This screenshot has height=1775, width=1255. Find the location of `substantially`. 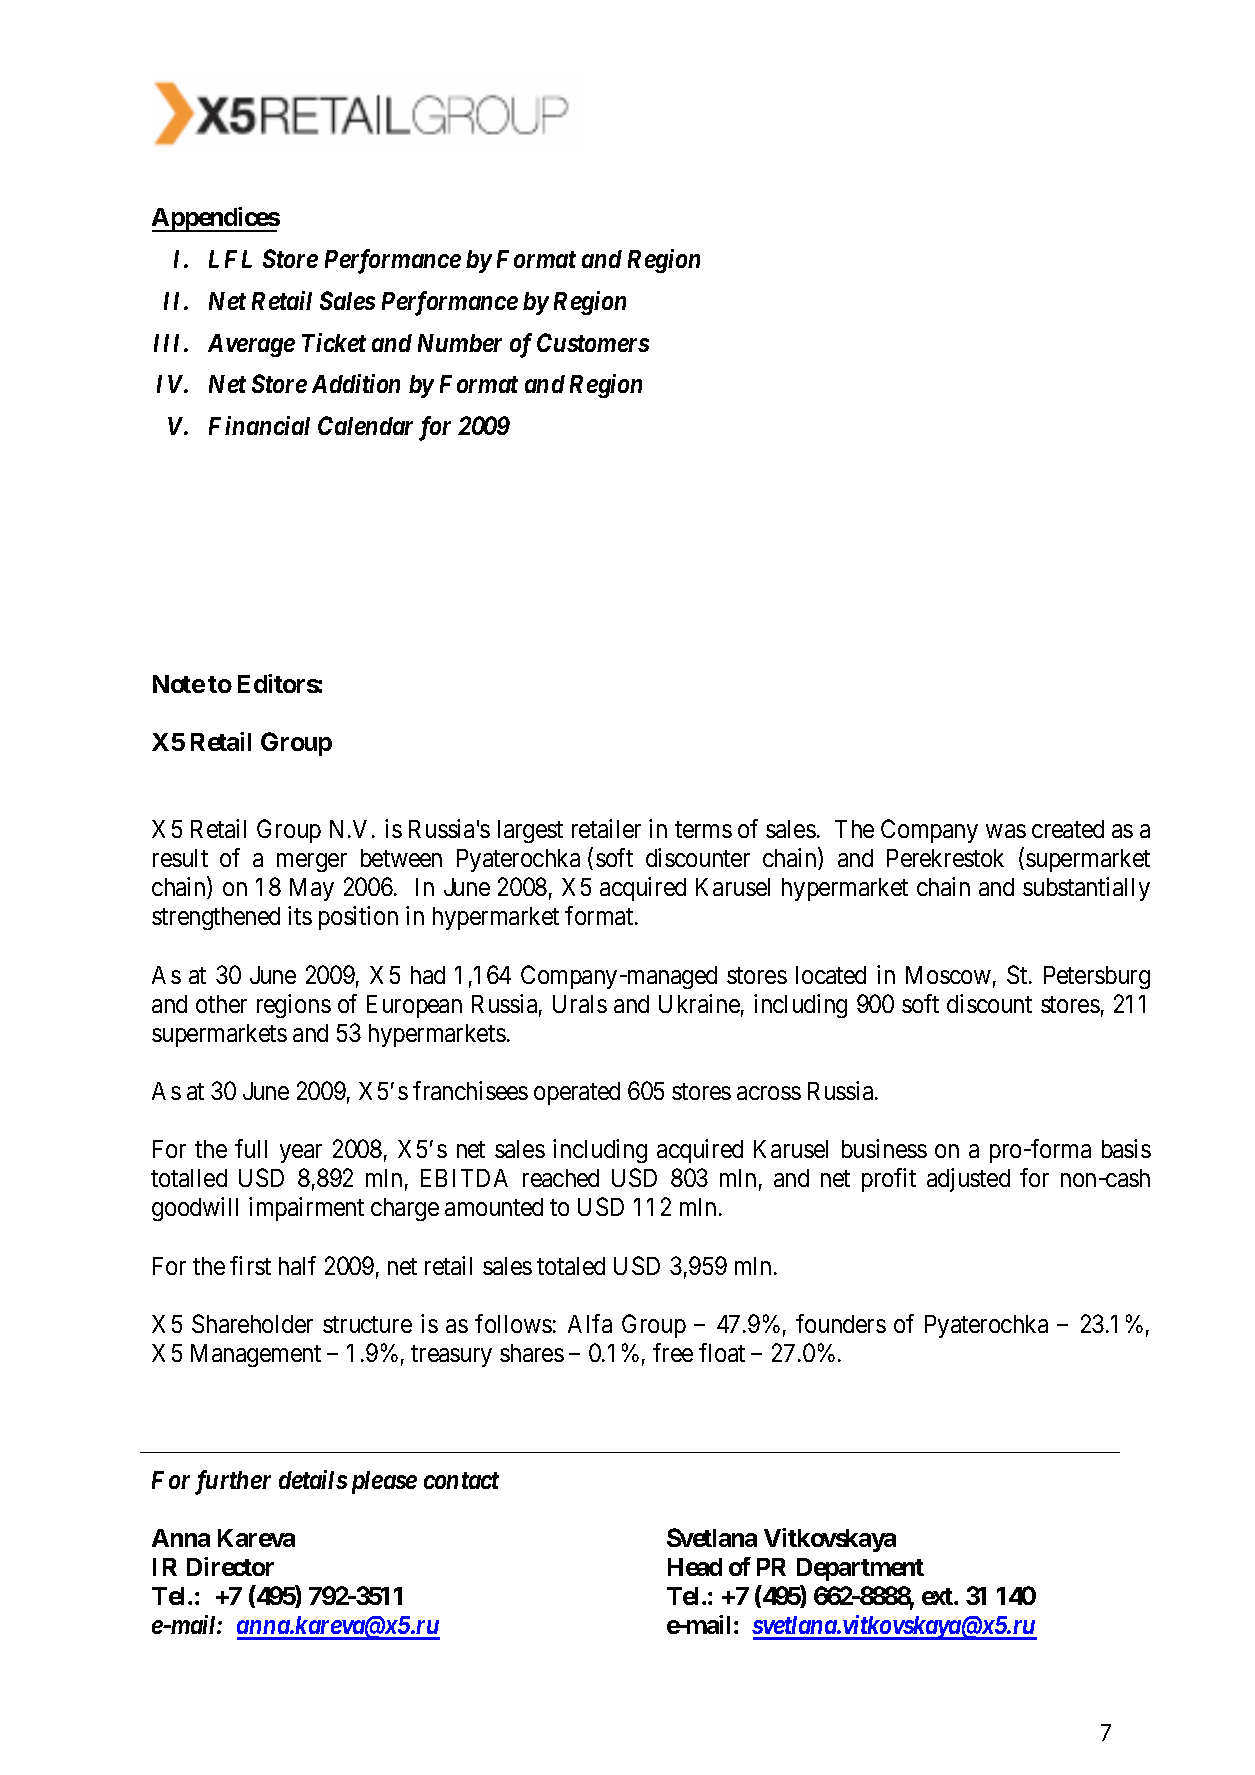

substantially is located at coordinates (1086, 889).
